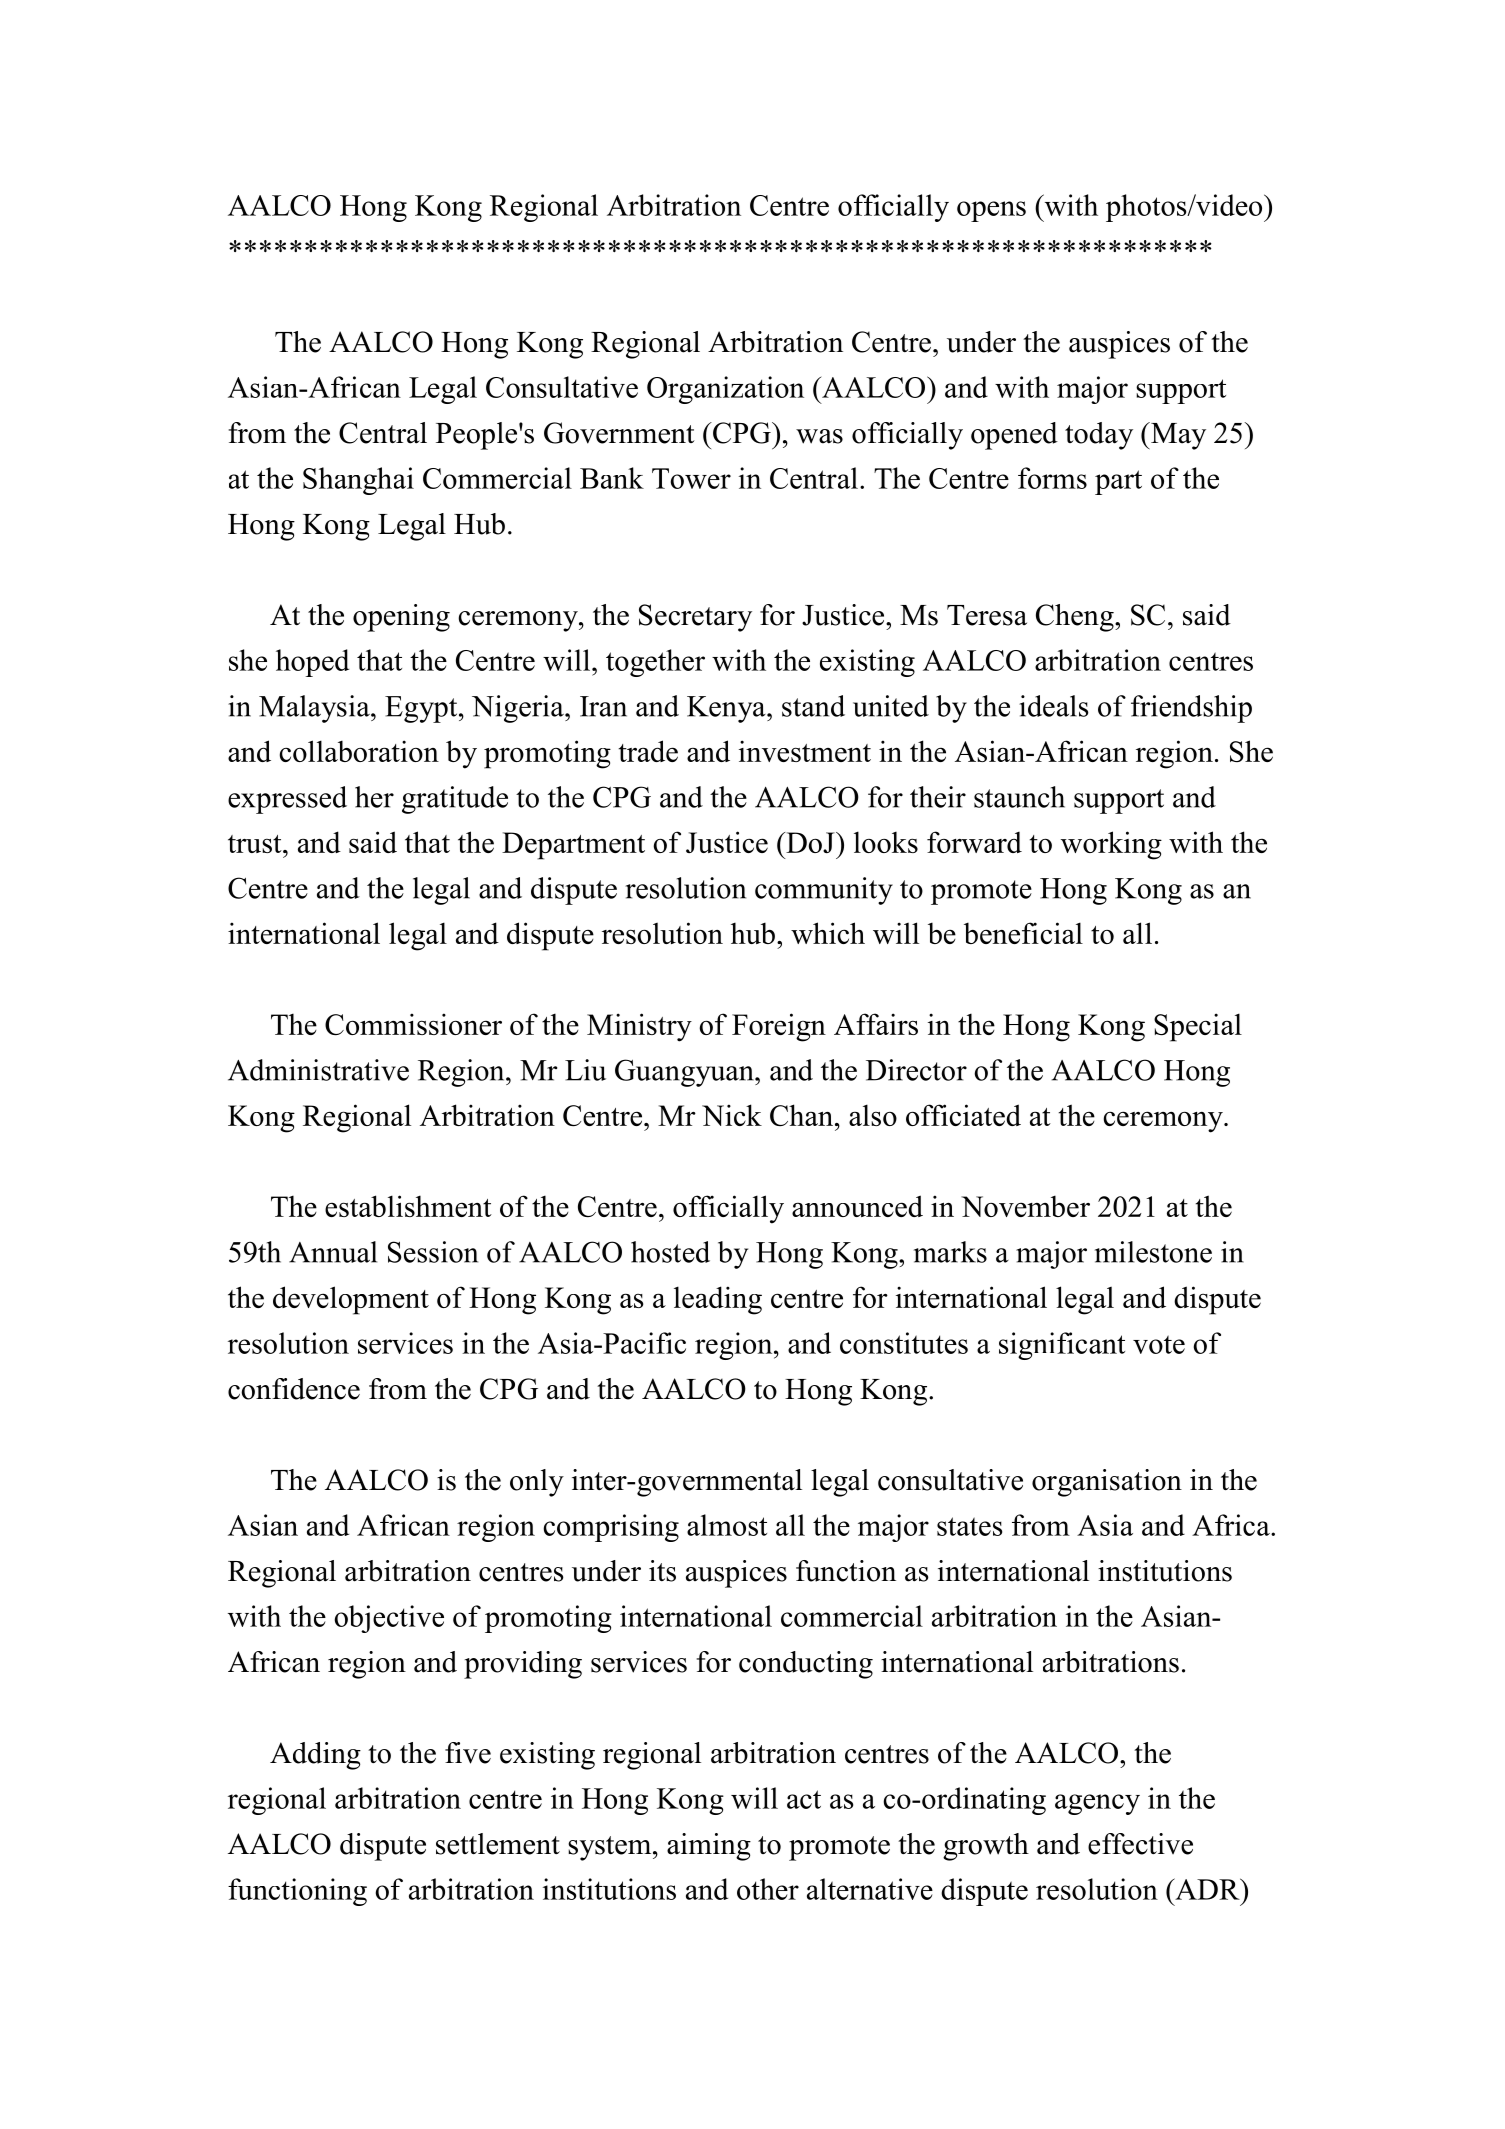 The width and height of the page is (1505, 2129). Describe the element at coordinates (1062, 1346) in the page. I see `significant` at that location.
